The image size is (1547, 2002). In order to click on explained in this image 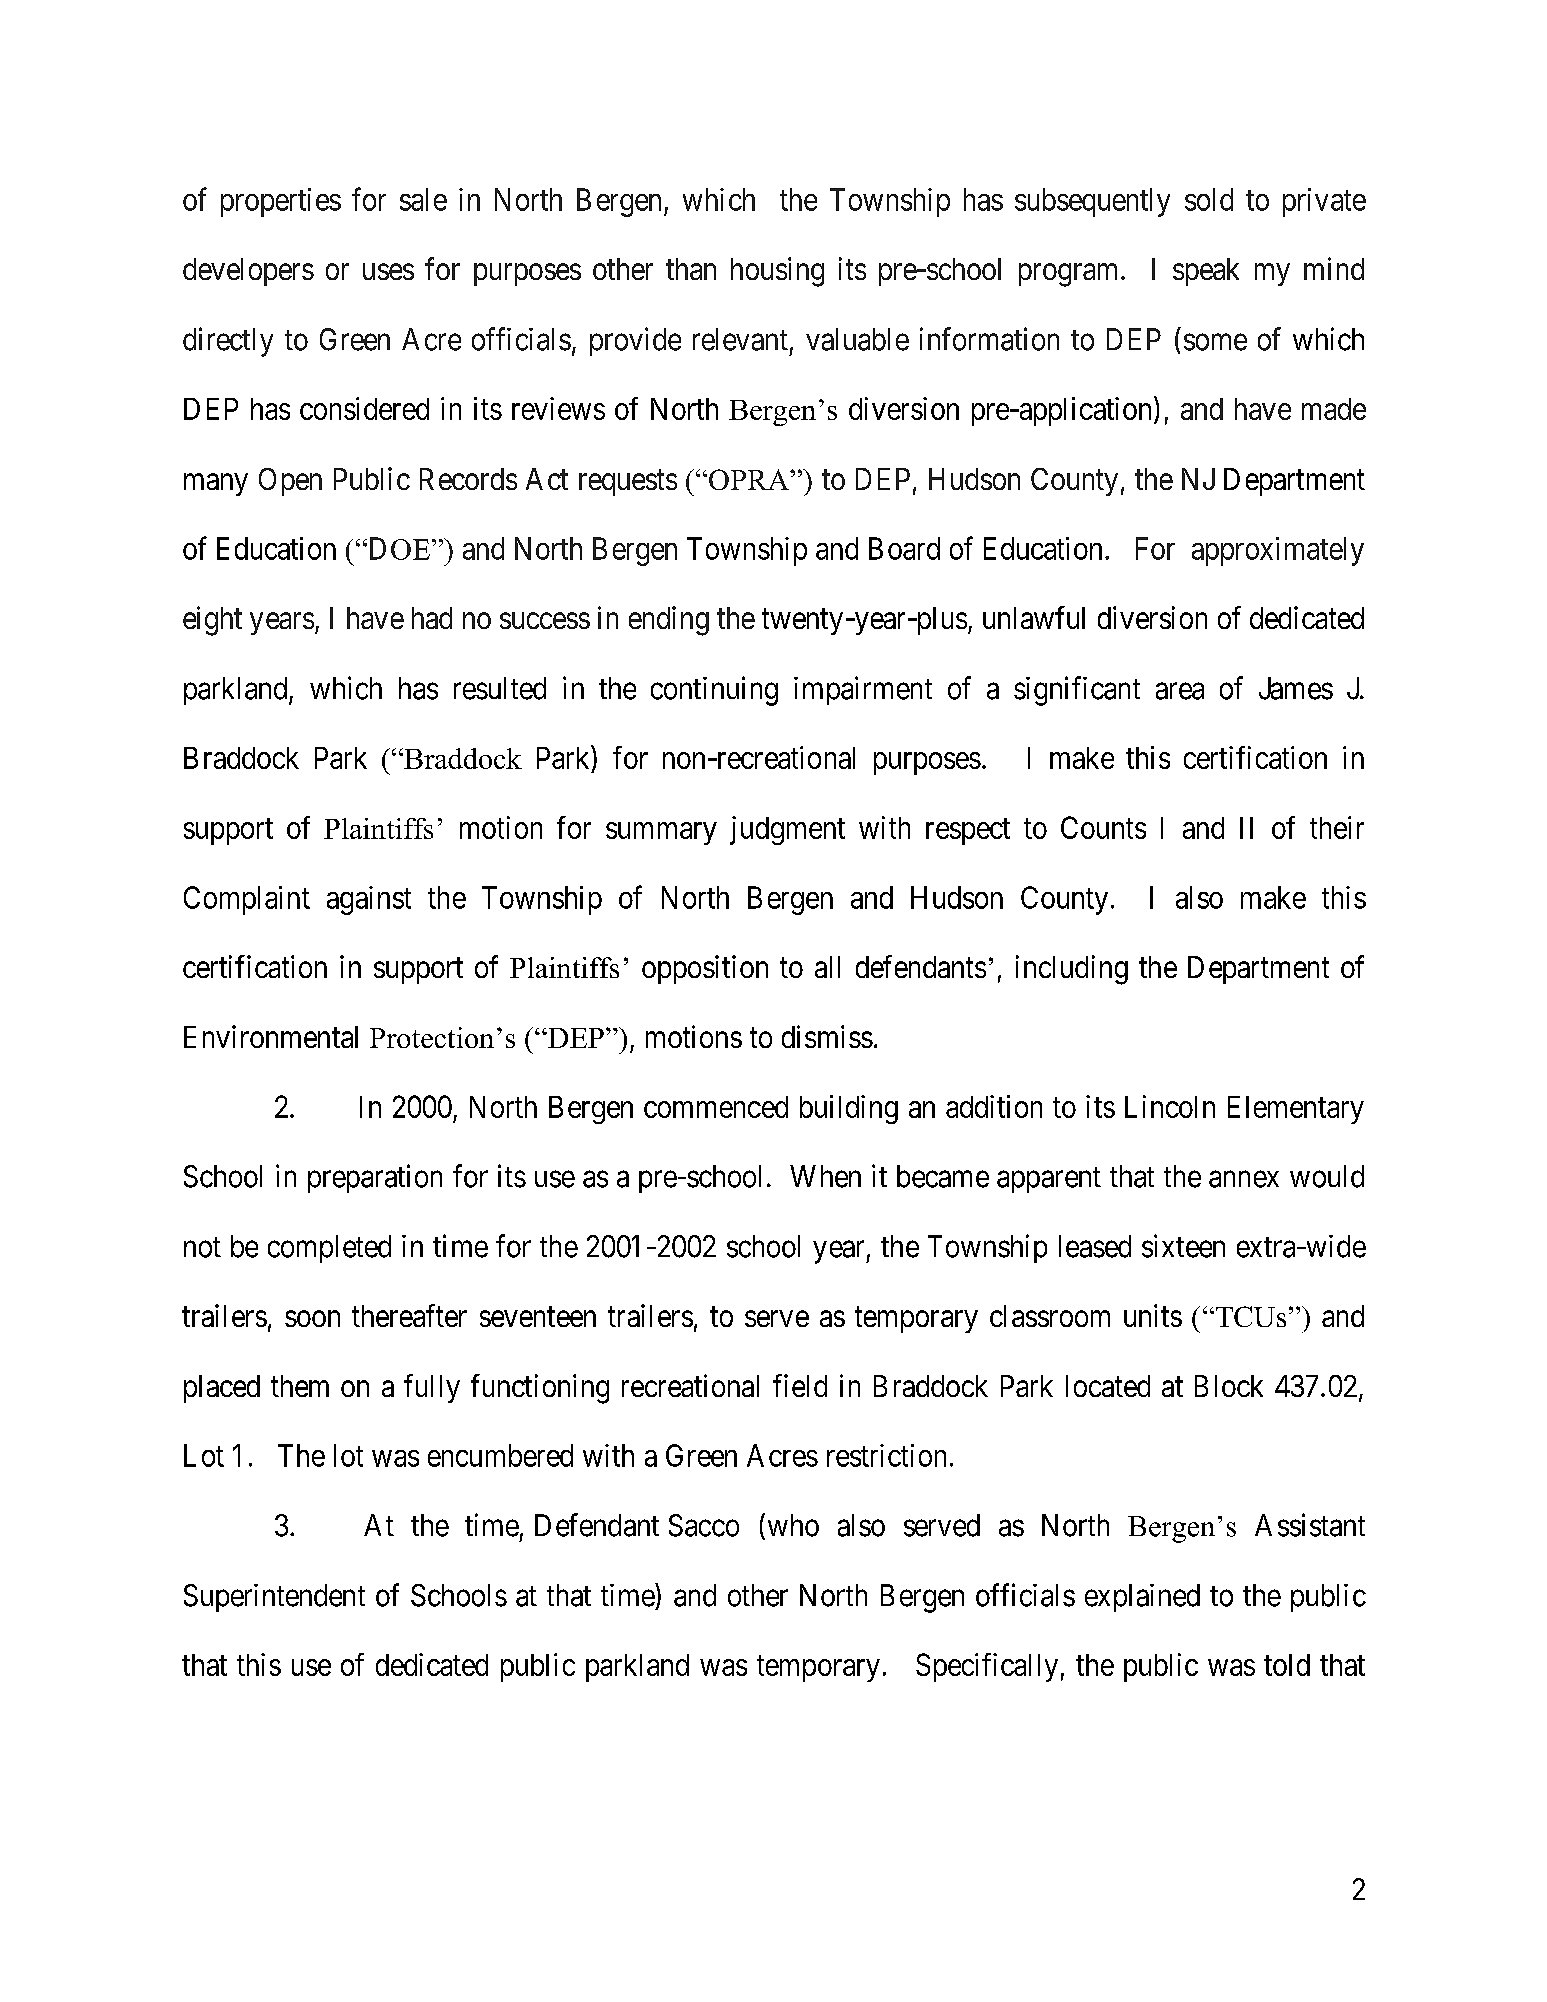, I will do `click(1142, 1598)`.
